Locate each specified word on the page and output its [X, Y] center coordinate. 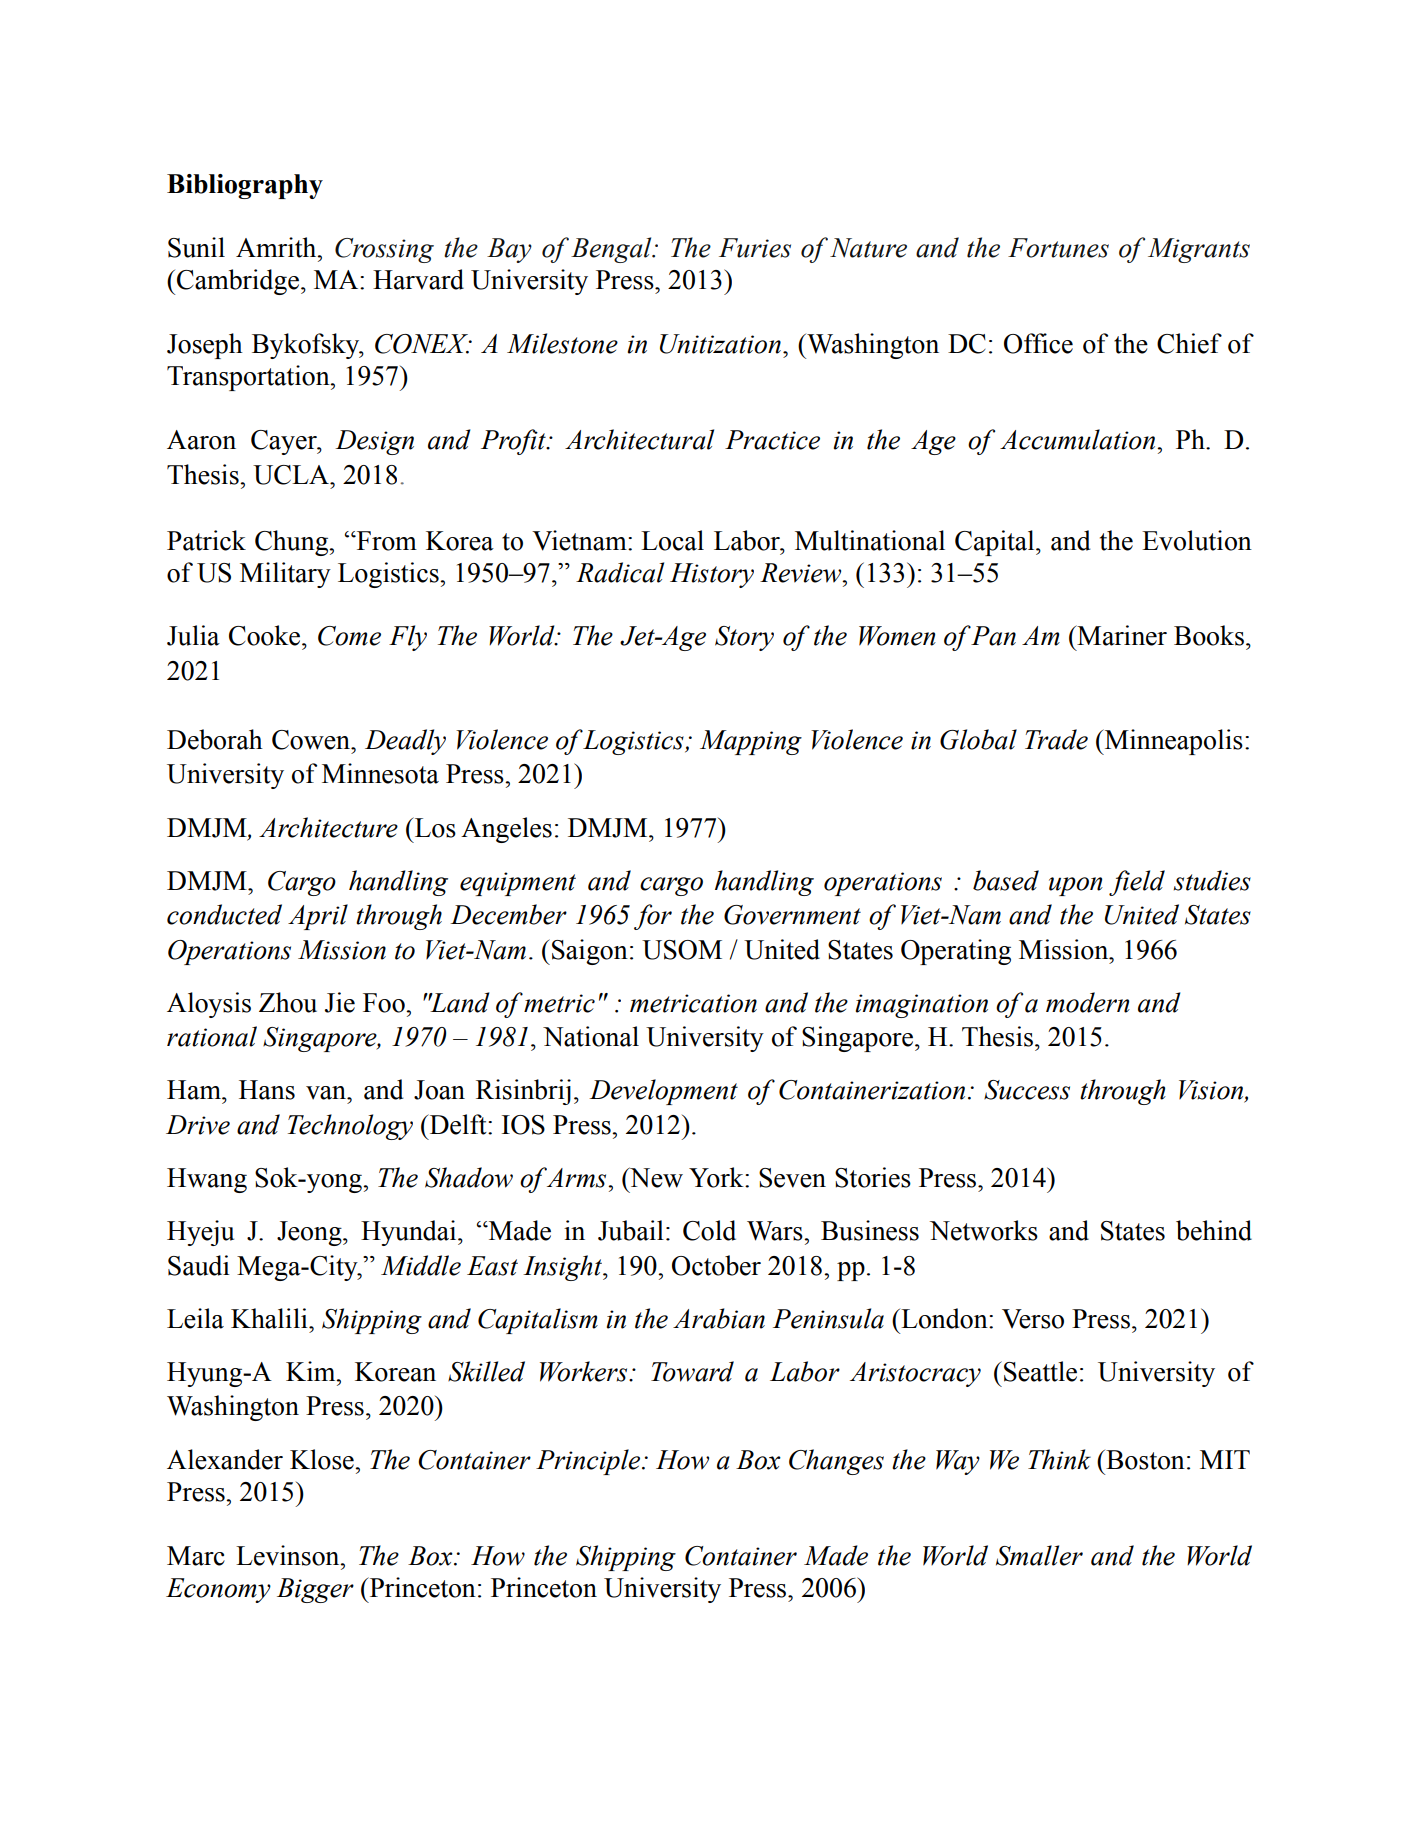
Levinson [289, 1555]
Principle [589, 1462]
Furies [755, 248]
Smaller [1039, 1555]
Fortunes [1058, 248]
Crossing [384, 250]
